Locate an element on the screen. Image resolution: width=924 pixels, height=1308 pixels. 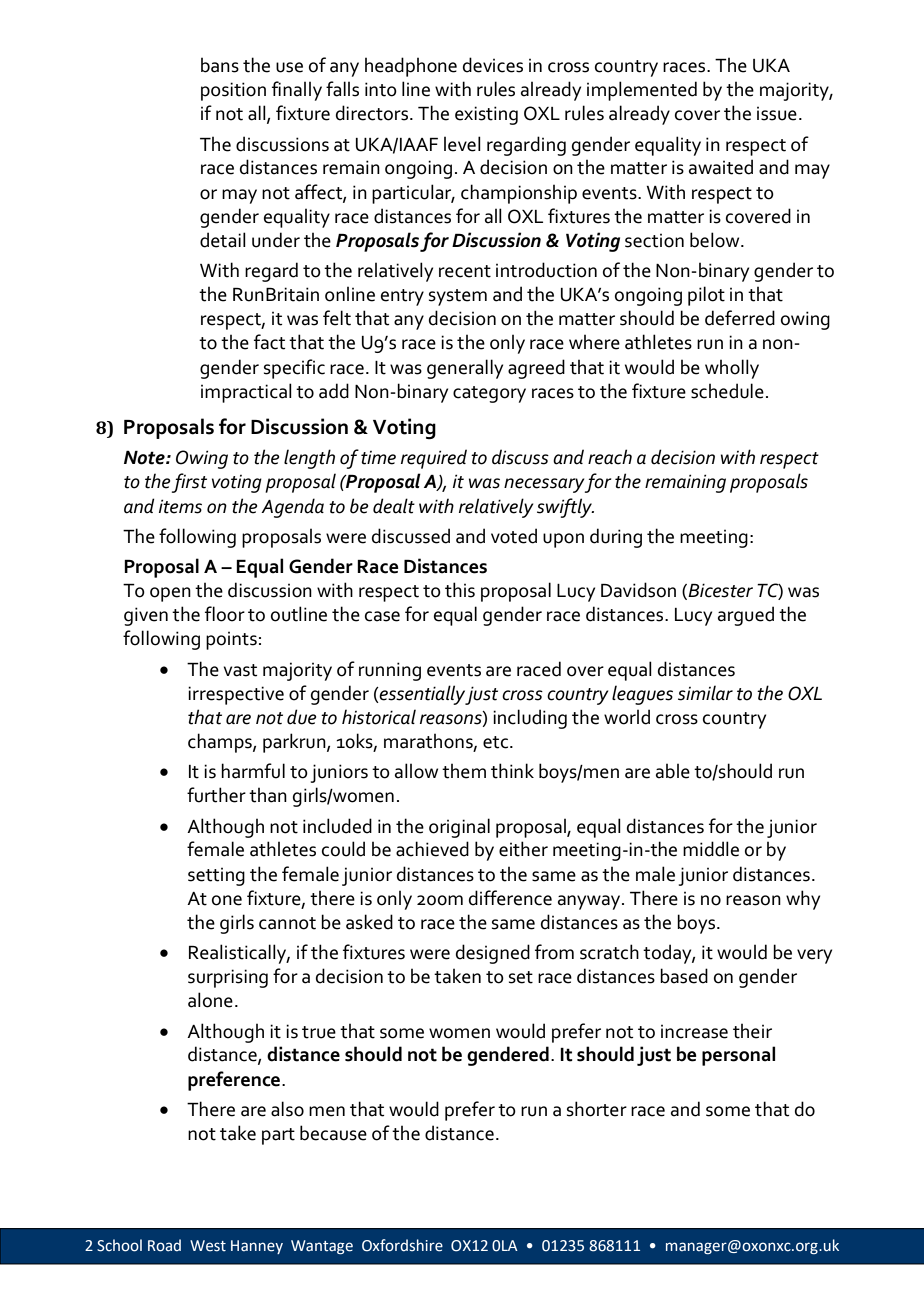
wholly is located at coordinates (732, 369).
